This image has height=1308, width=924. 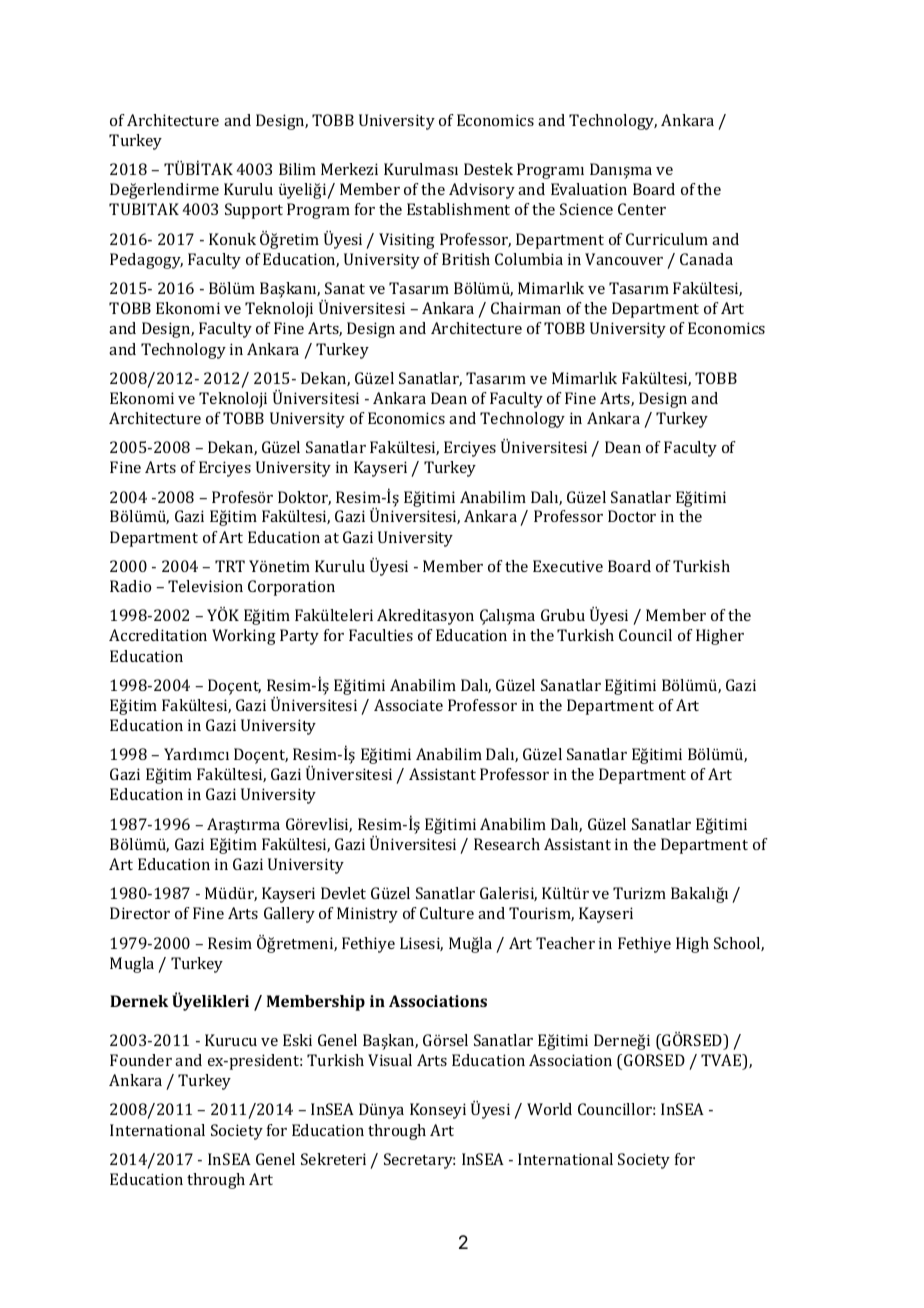 I want to click on Doctor, so click(x=632, y=516).
